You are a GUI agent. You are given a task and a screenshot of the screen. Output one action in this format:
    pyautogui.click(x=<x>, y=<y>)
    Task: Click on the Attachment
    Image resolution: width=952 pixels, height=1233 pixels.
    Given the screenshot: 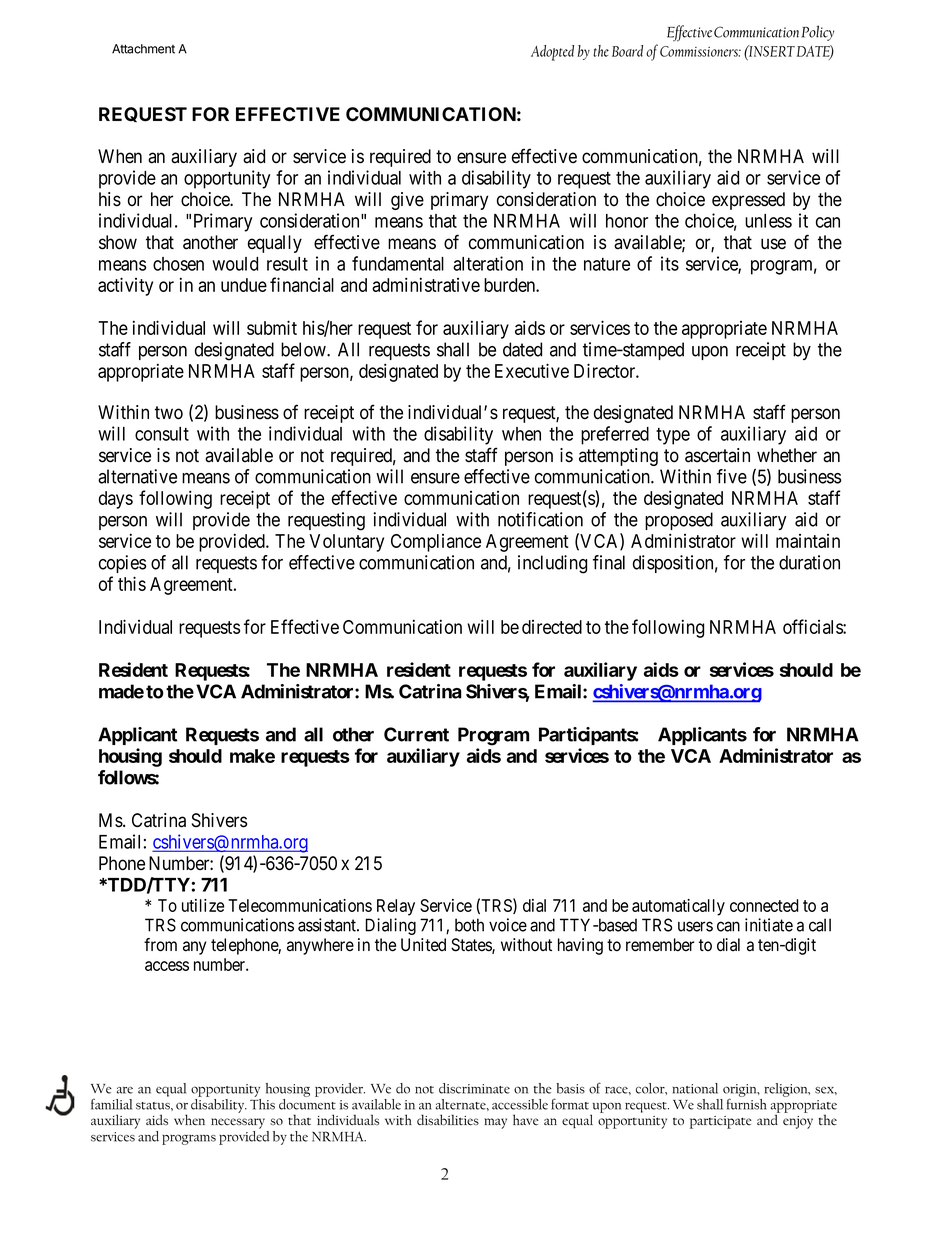 What is the action you would take?
    pyautogui.click(x=143, y=49)
